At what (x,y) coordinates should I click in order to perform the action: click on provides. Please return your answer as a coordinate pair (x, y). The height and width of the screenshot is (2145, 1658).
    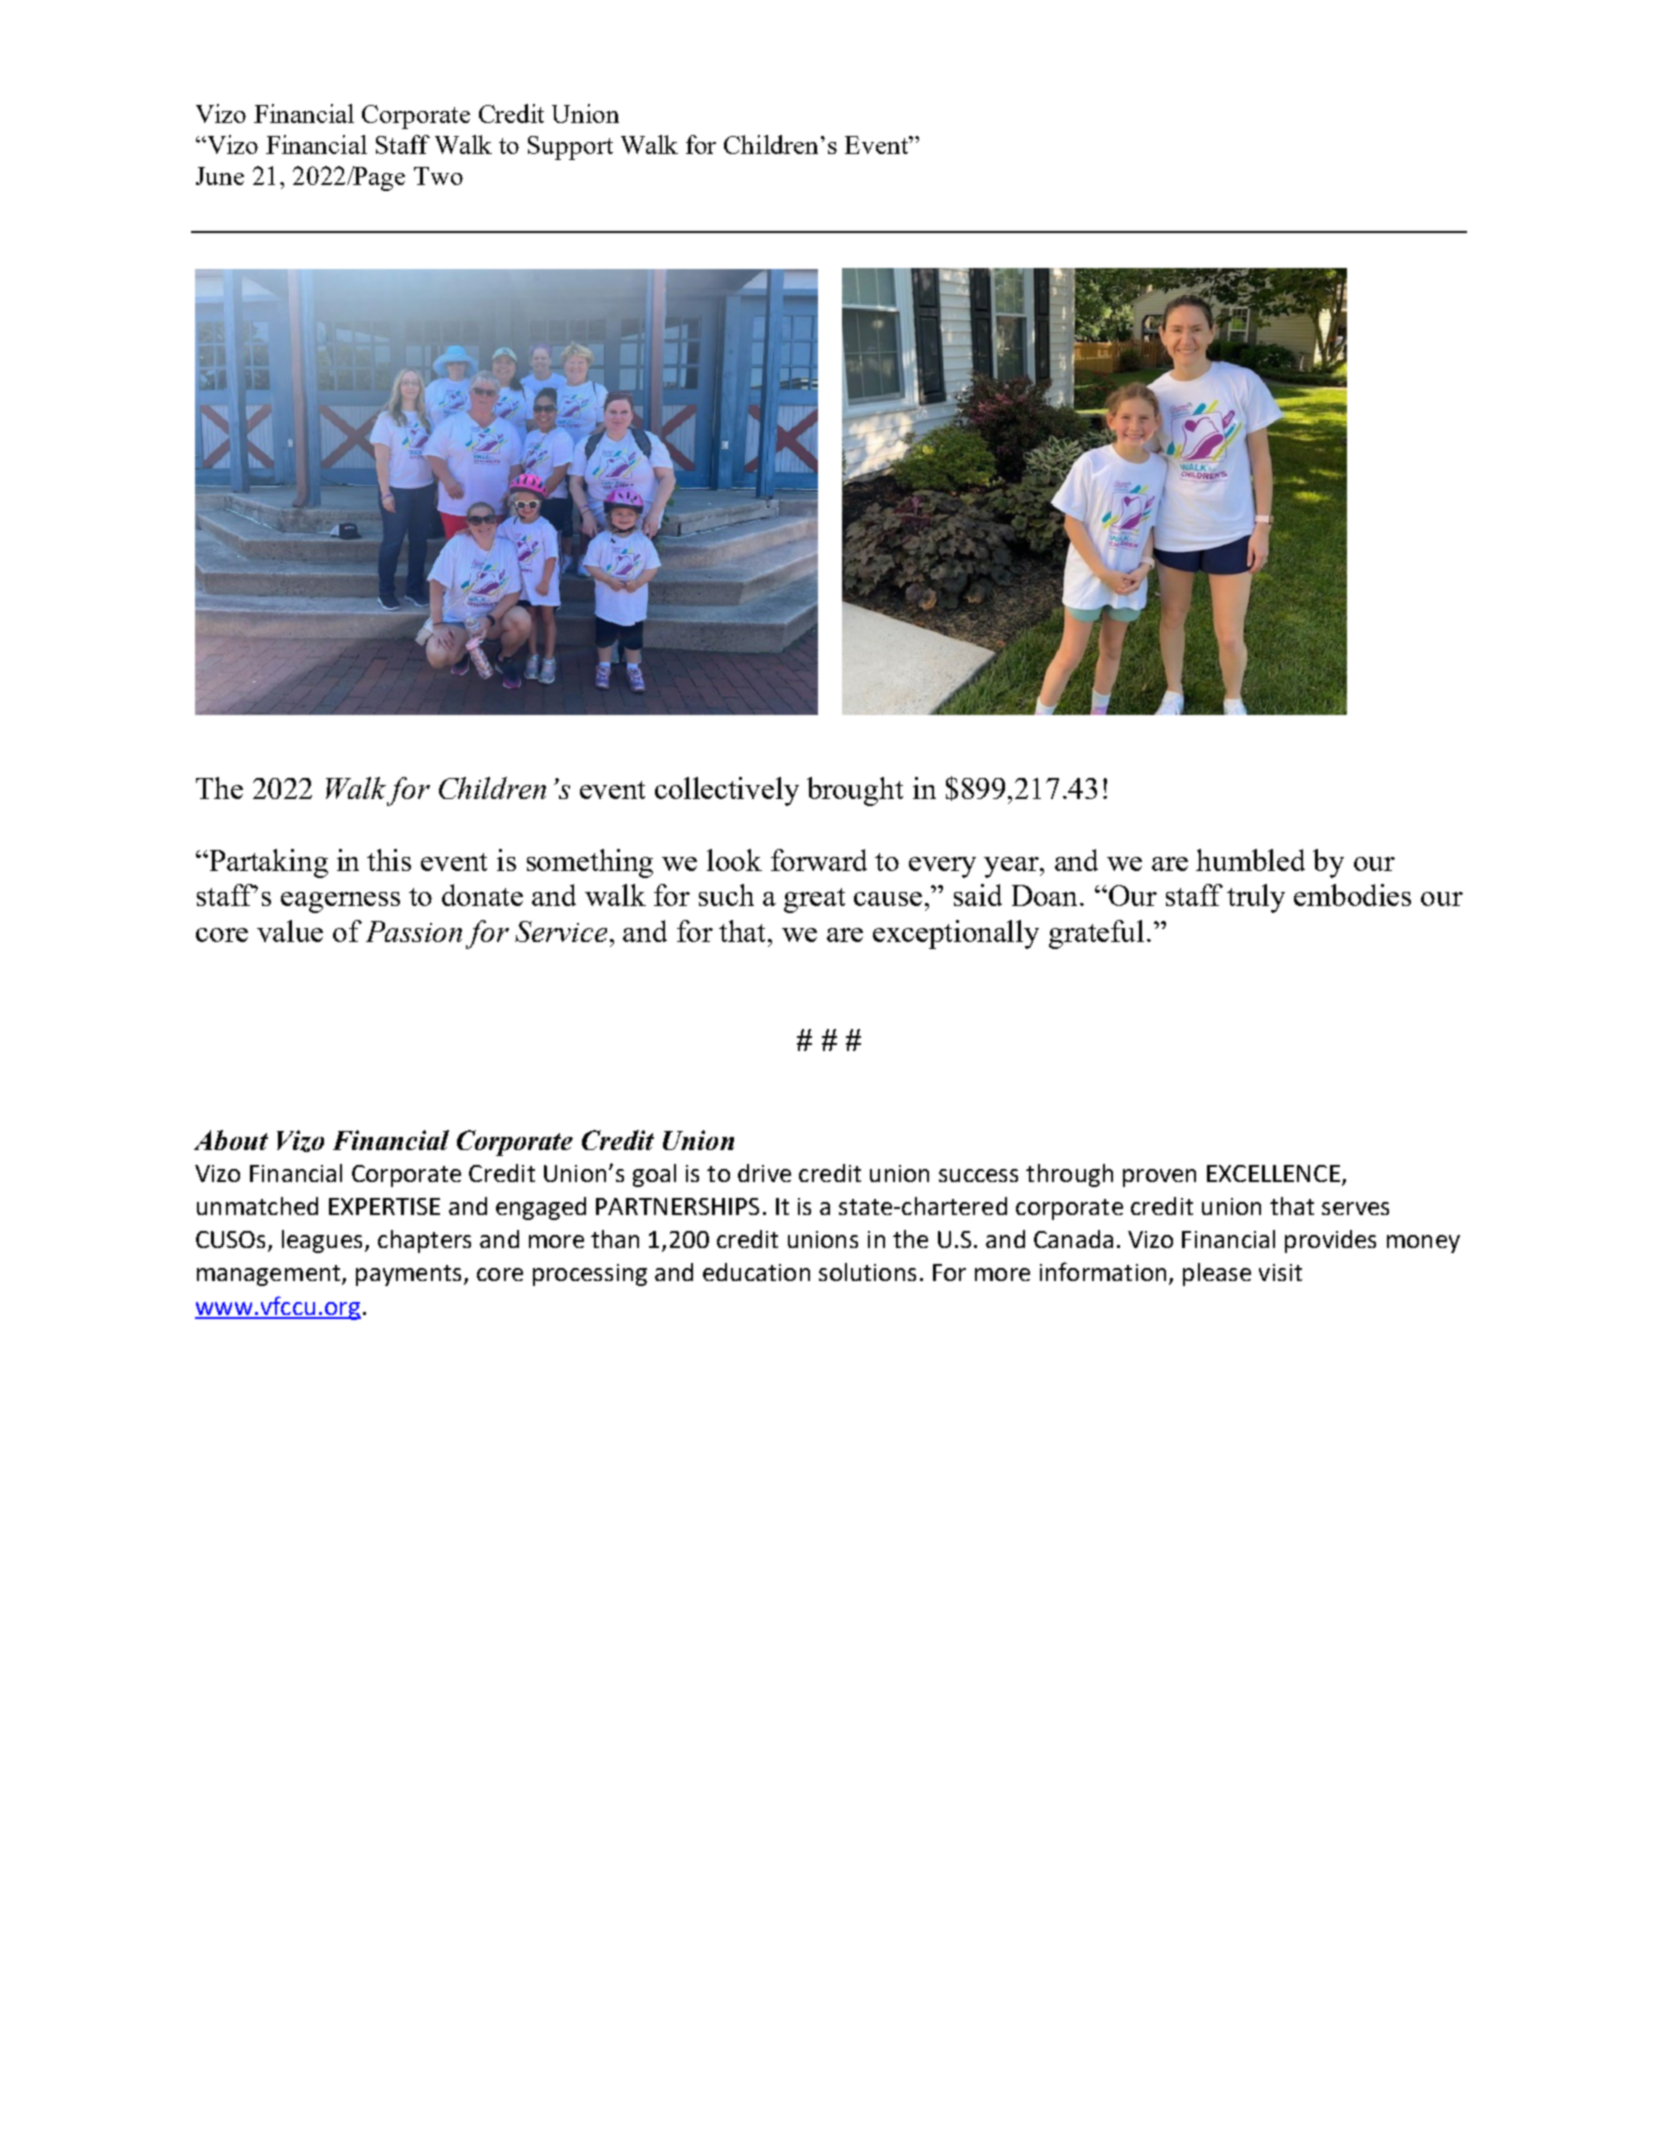
    Looking at the image, I should click on (1330, 1241).
